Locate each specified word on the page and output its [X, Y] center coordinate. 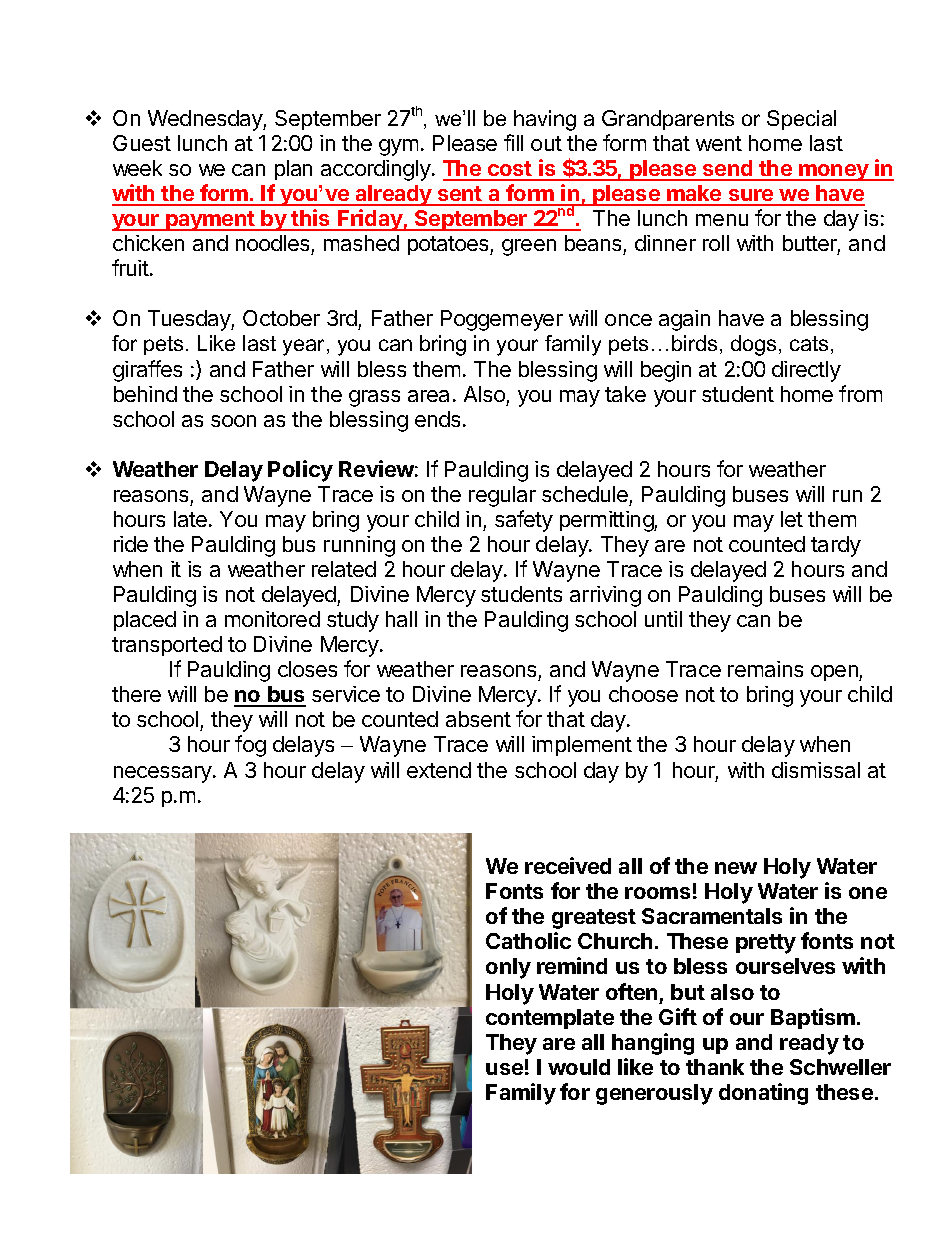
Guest [142, 143]
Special [801, 120]
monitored [272, 619]
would [579, 1067]
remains [765, 669]
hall [401, 619]
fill [513, 142]
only [508, 968]
